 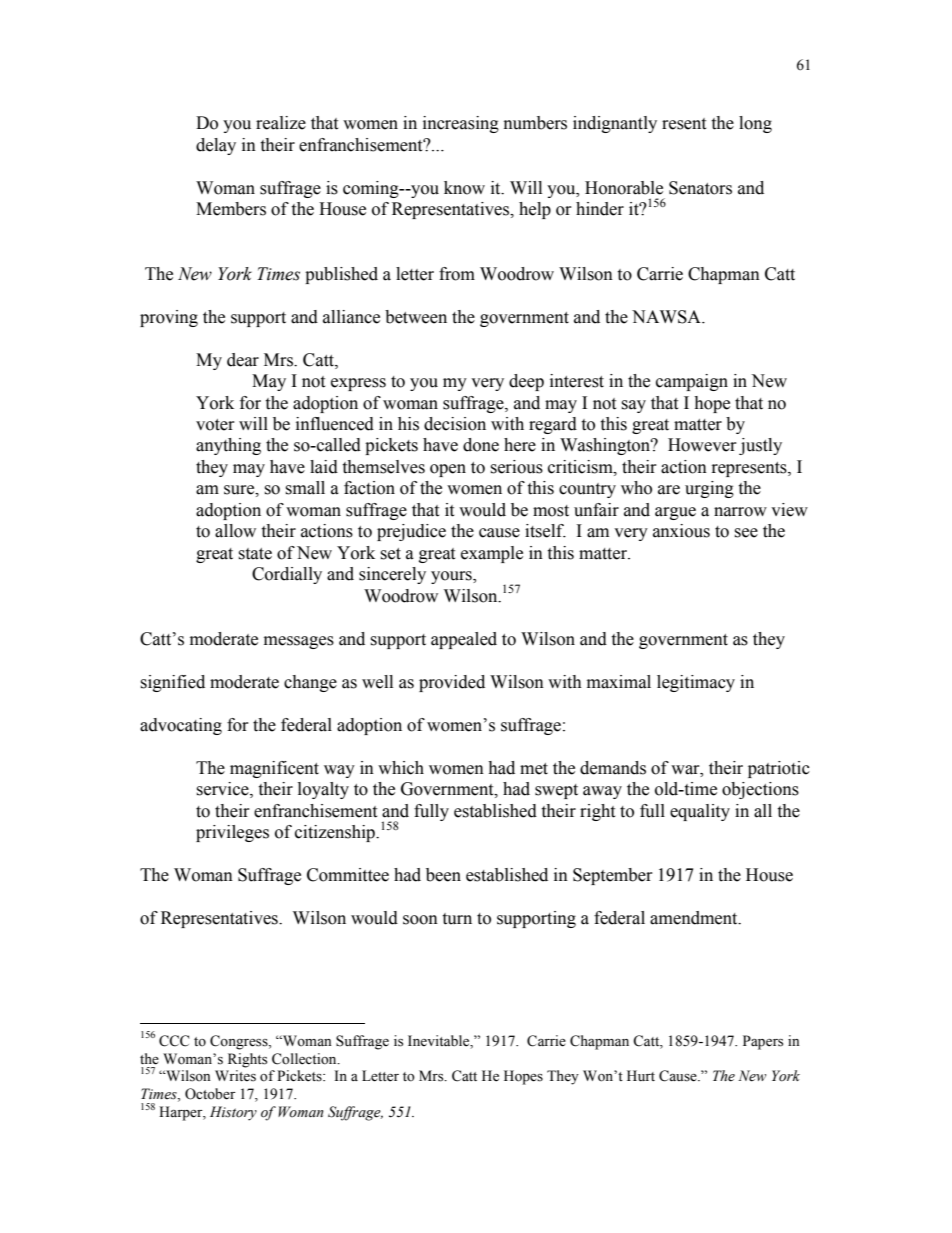 I want to click on delay, so click(x=216, y=146).
